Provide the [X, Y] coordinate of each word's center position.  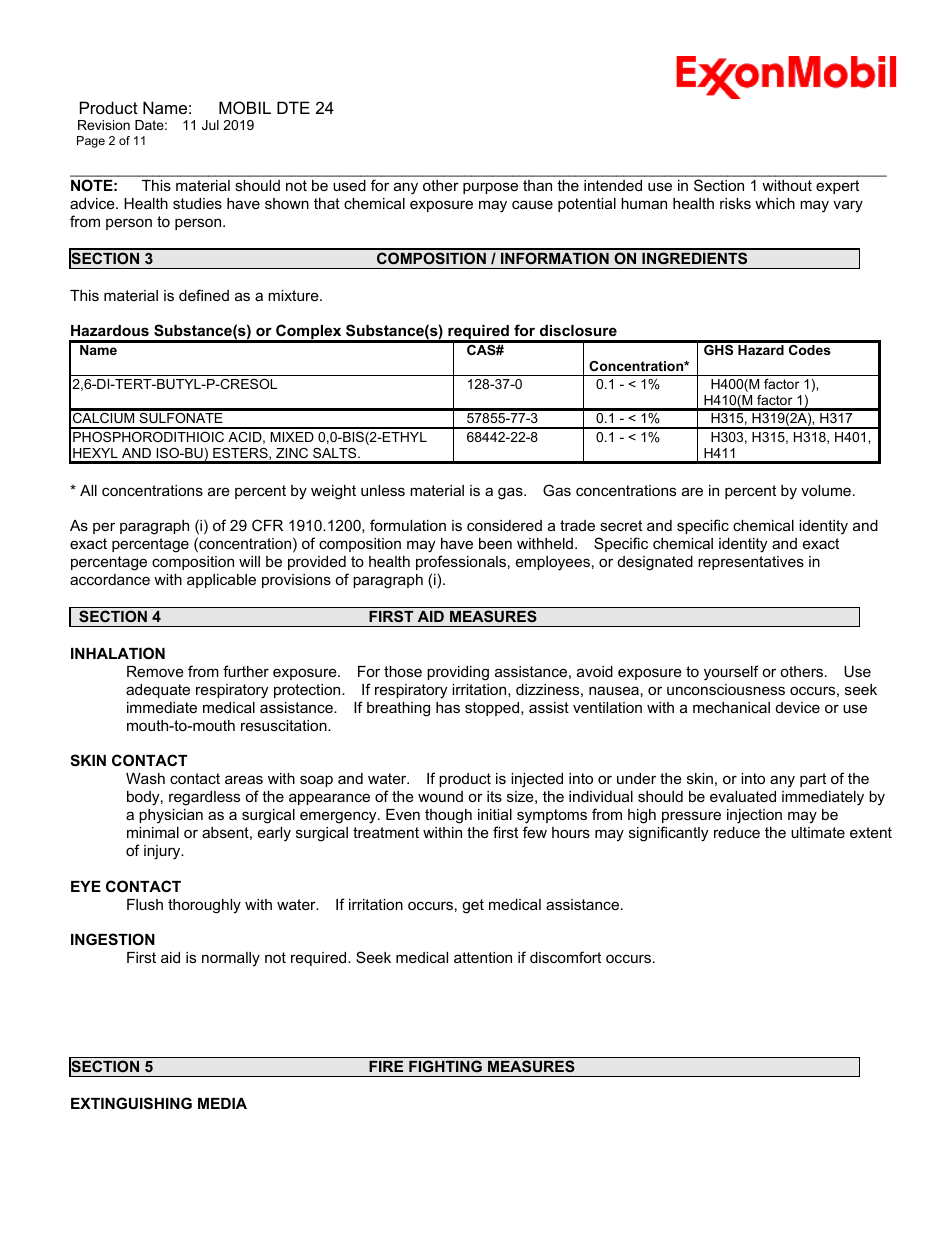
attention [483, 957]
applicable [221, 581]
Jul [210, 125]
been [495, 543]
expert [837, 187]
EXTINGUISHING [131, 1103]
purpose [490, 188]
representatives [751, 563]
